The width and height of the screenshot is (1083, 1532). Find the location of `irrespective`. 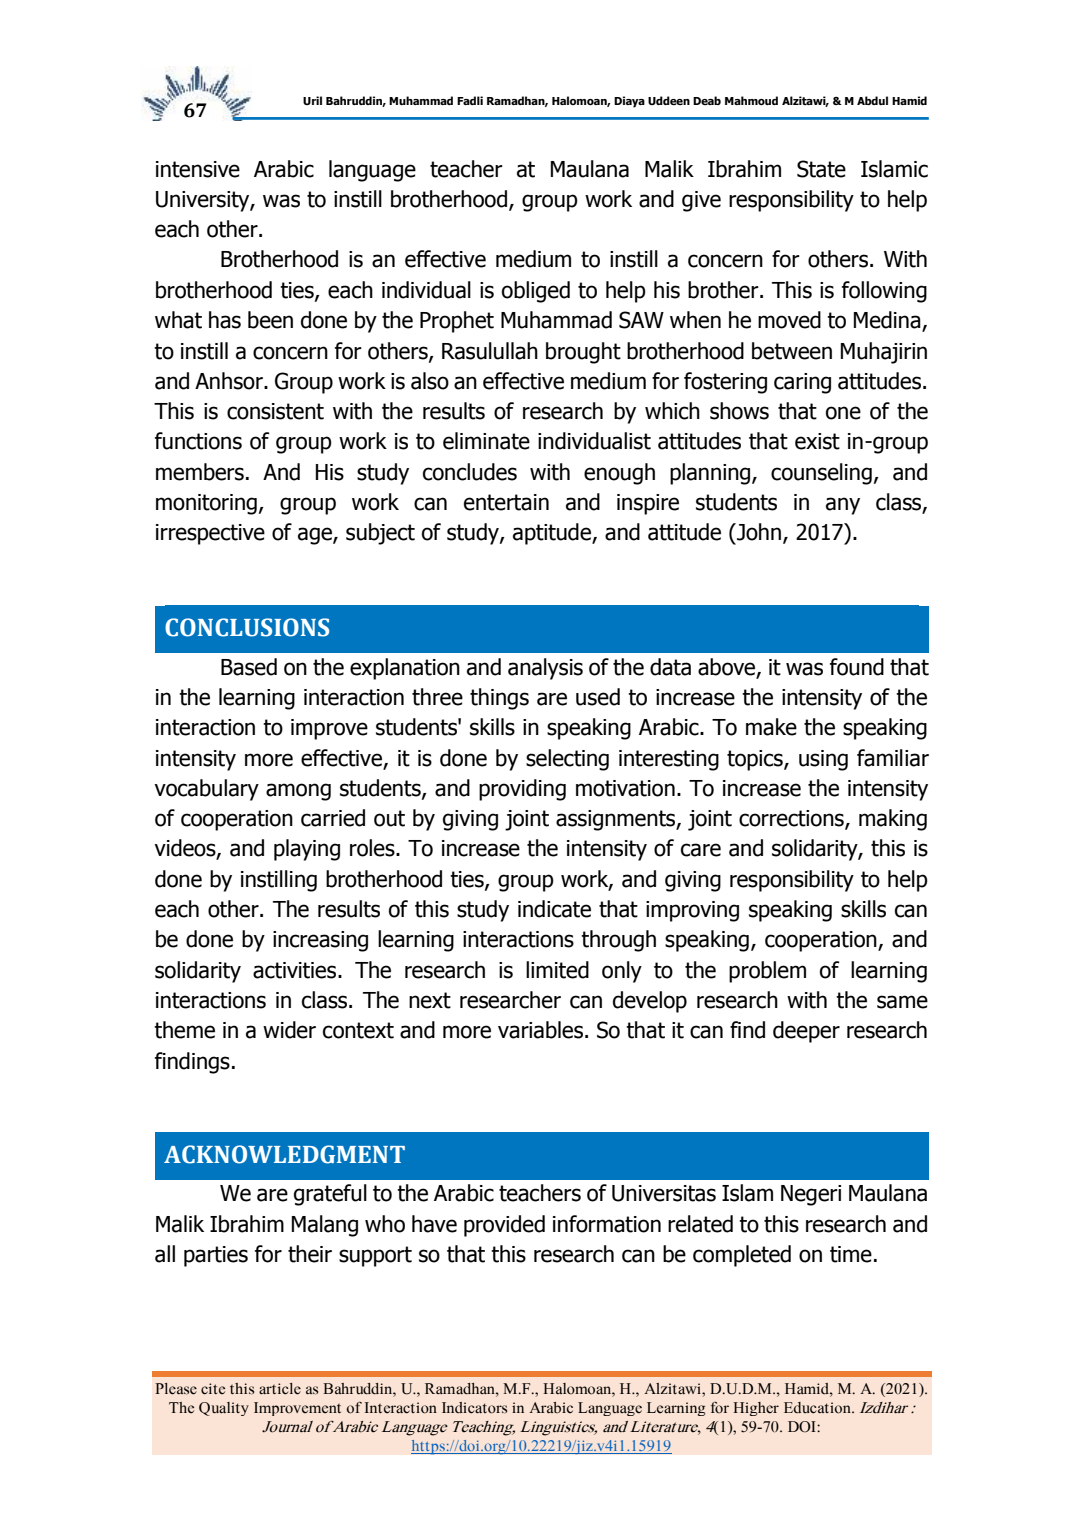

irrespective is located at coordinates (210, 534).
